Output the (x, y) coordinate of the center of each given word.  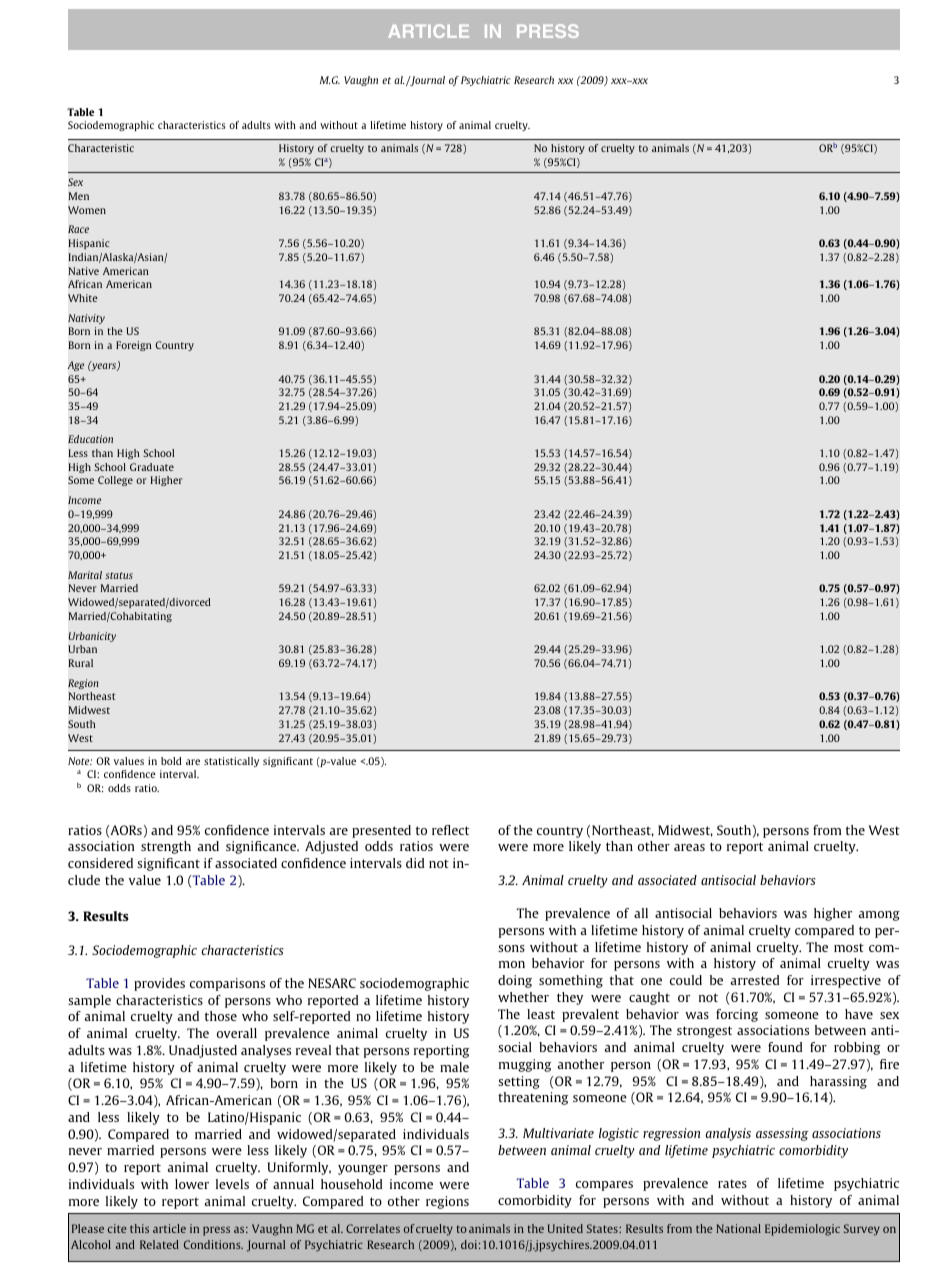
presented (381, 831)
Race (78, 229)
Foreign (133, 346)
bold (171, 761)
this (139, 1228)
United (565, 1228)
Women (87, 210)
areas (689, 847)
